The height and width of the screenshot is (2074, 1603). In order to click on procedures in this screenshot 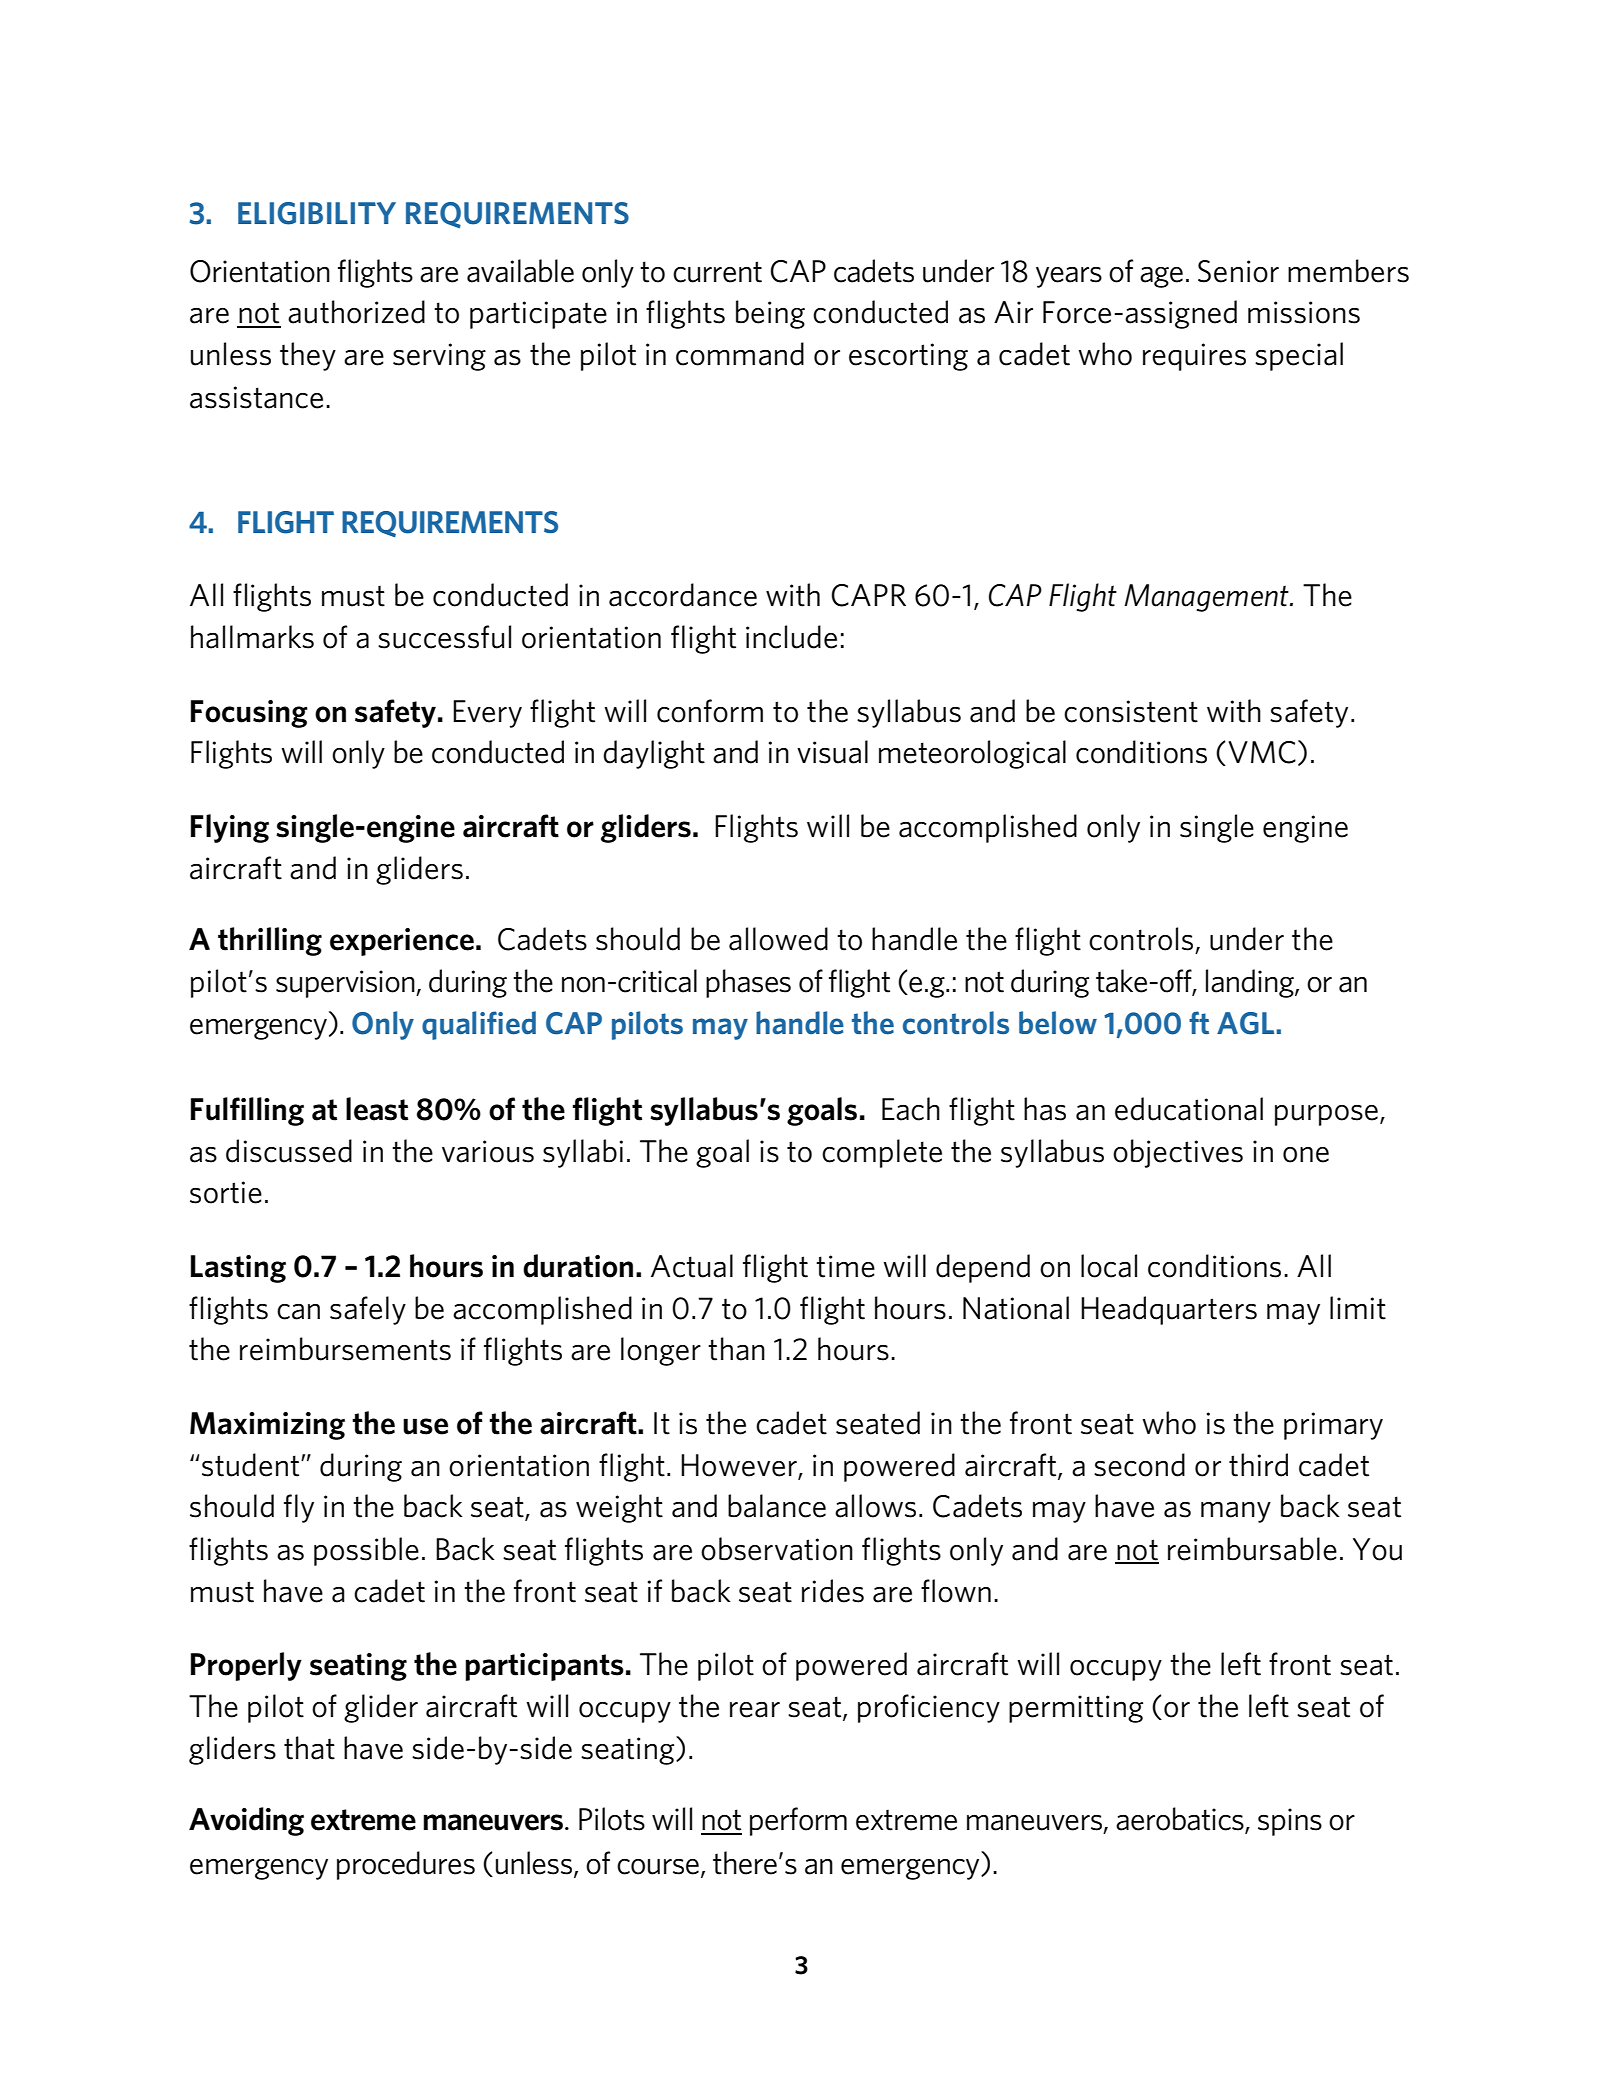, I will do `click(406, 1865)`.
